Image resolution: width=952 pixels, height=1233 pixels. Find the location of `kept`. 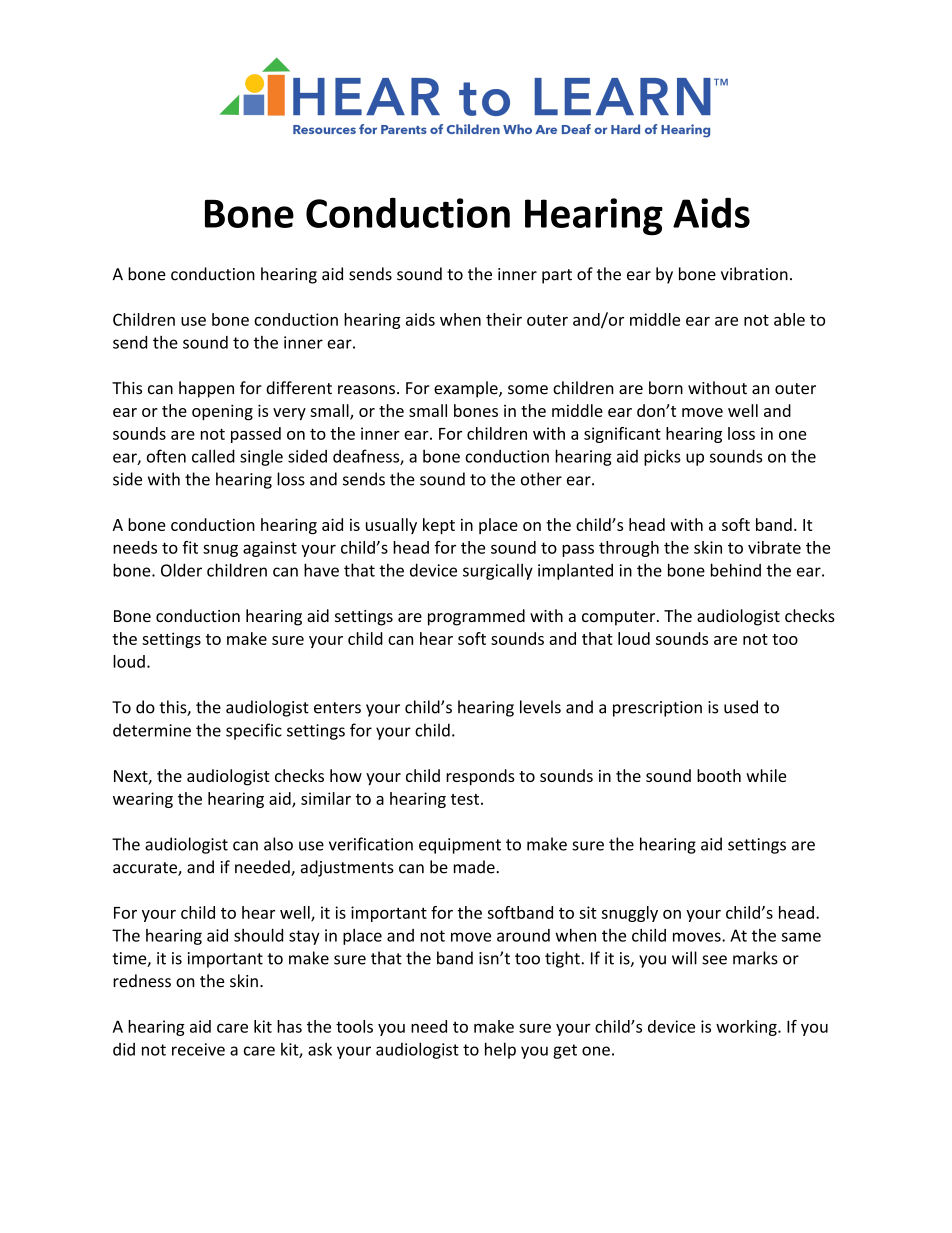

kept is located at coordinates (439, 526).
